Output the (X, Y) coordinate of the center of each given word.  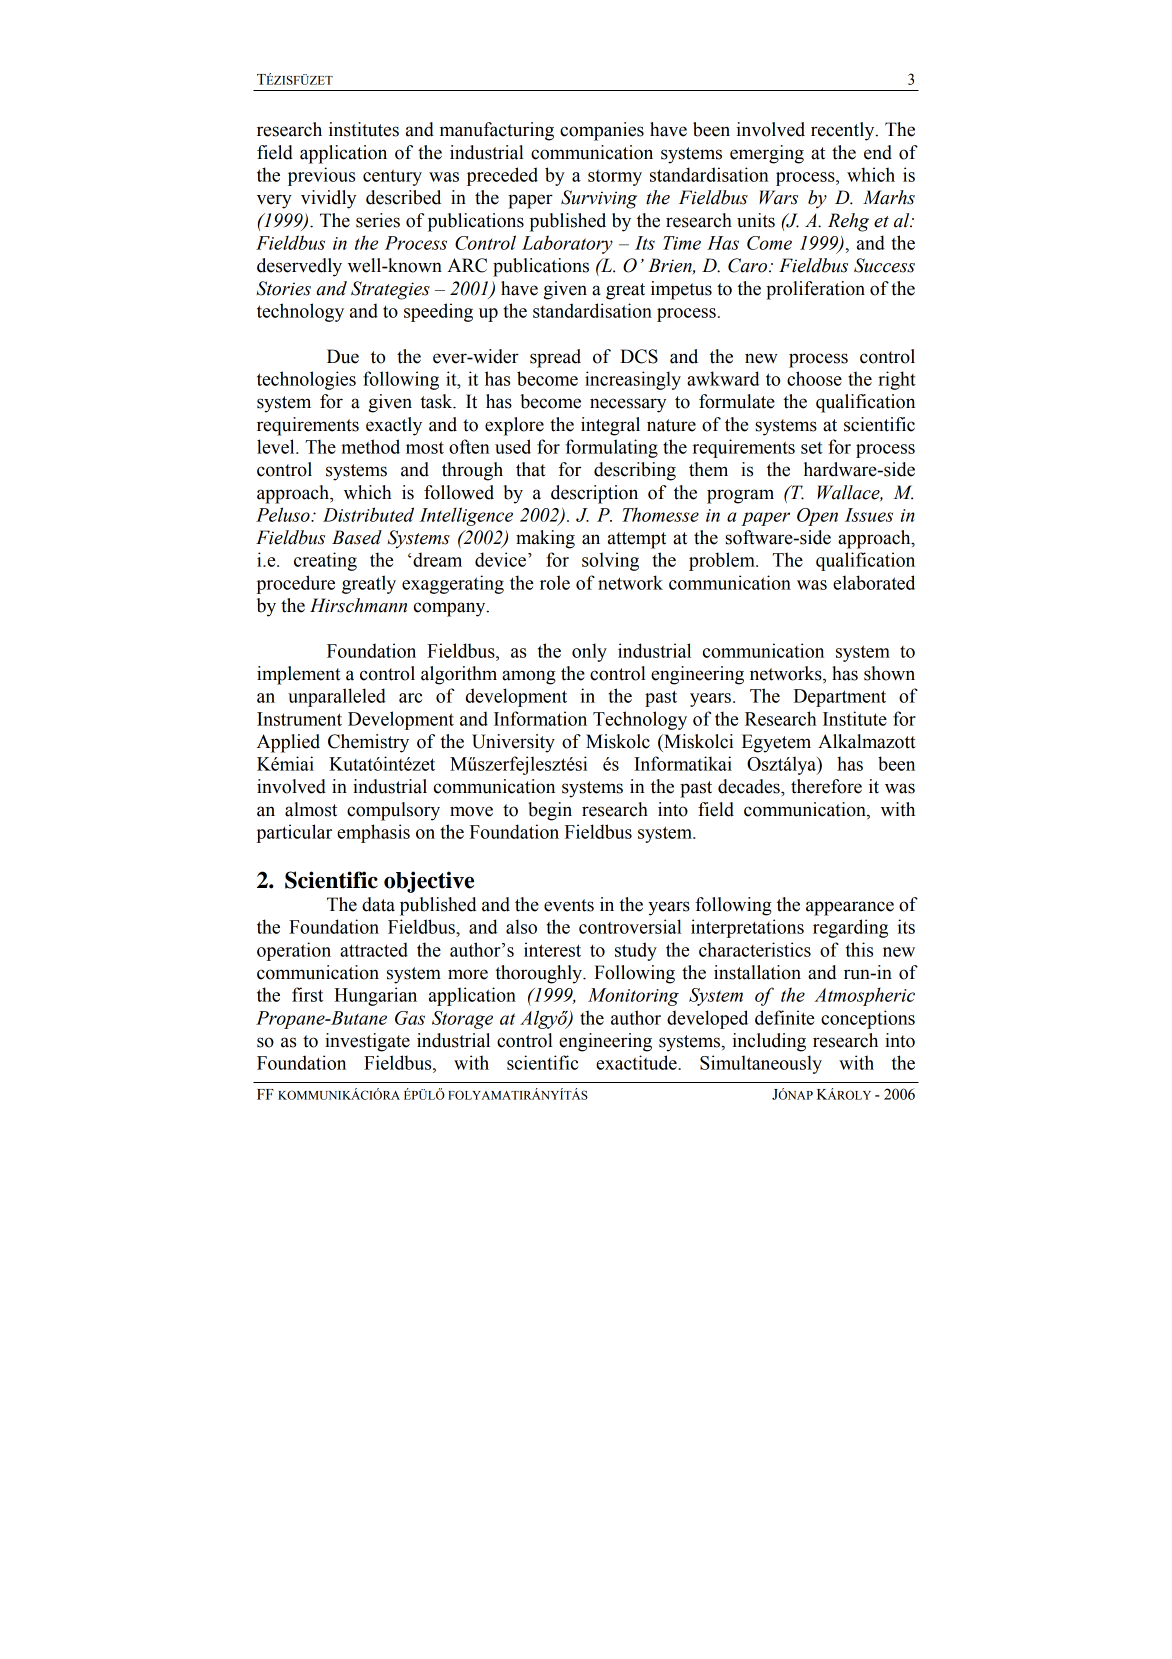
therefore (826, 786)
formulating (611, 448)
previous (321, 176)
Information (540, 718)
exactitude (637, 1062)
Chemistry (368, 743)
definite (784, 1017)
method (370, 446)
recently (844, 131)
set (812, 448)
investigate (367, 1042)
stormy (615, 178)
